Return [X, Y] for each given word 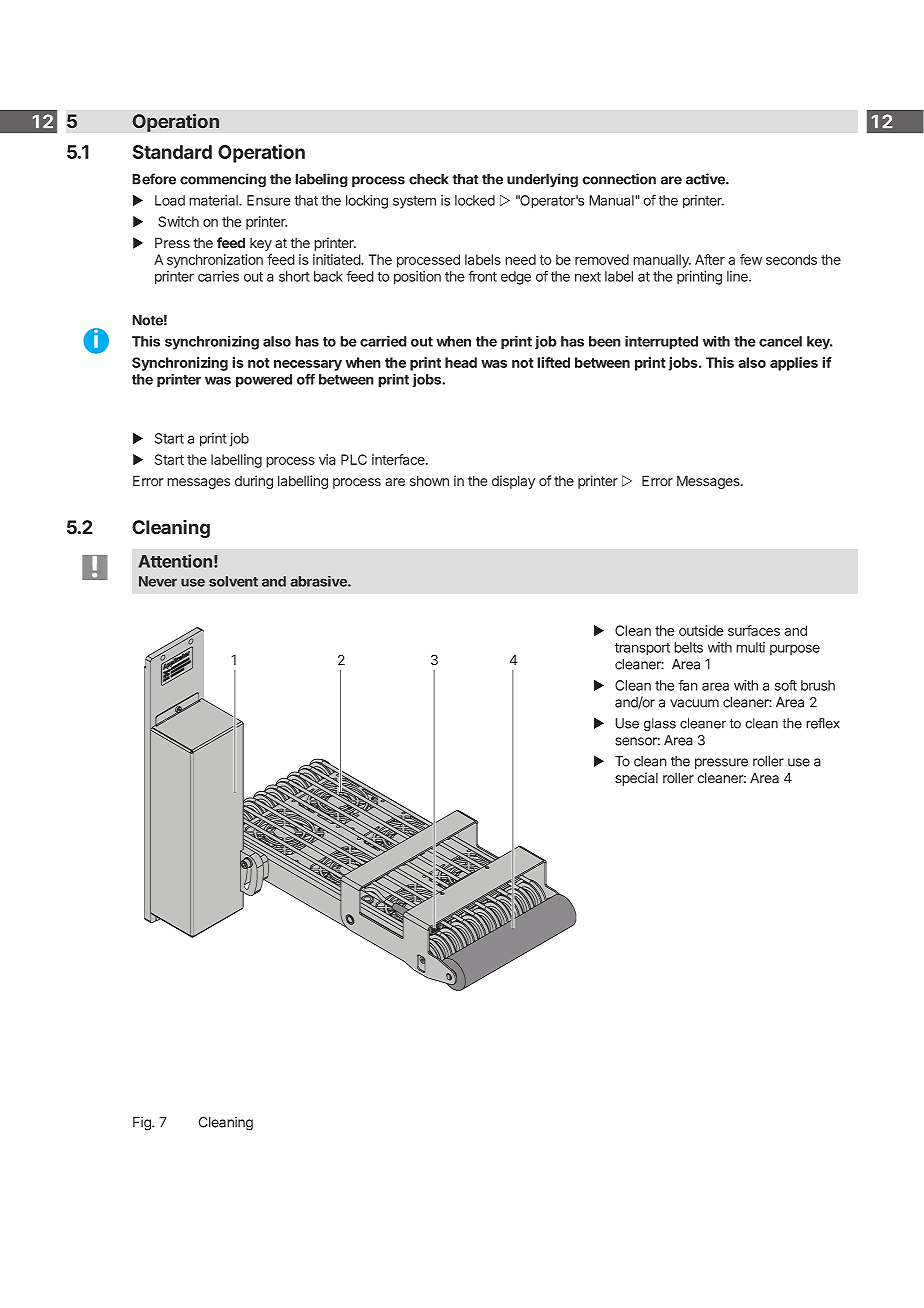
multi [750, 647]
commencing [223, 180]
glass [660, 724]
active [706, 179]
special [636, 779]
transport [642, 649]
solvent [233, 581]
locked [475, 200]
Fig [143, 1124]
